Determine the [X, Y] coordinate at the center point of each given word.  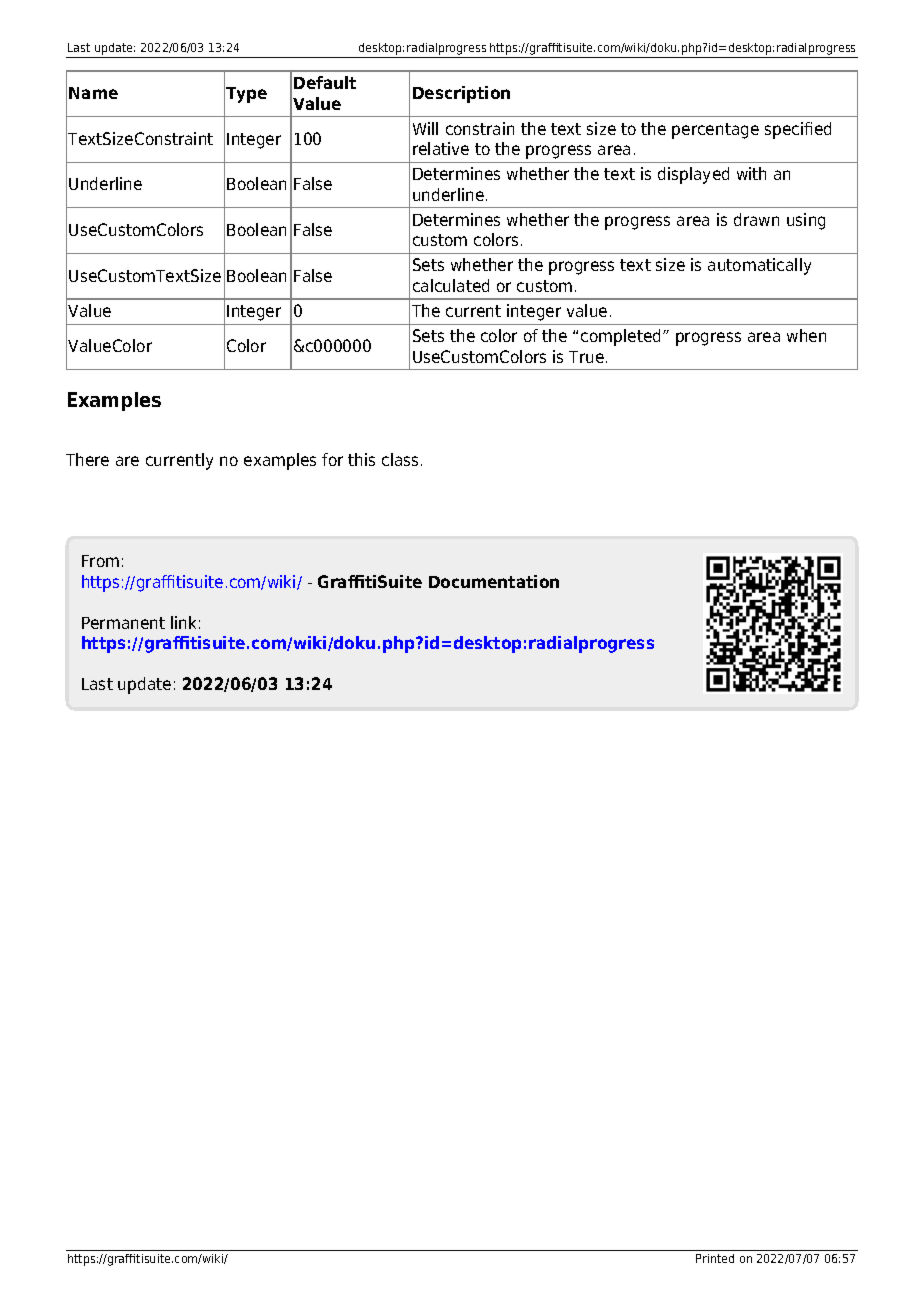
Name [93, 93]
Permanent [123, 623]
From [100, 561]
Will [425, 128]
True [586, 357]
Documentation [494, 581]
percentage [715, 131]
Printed [715, 1258]
